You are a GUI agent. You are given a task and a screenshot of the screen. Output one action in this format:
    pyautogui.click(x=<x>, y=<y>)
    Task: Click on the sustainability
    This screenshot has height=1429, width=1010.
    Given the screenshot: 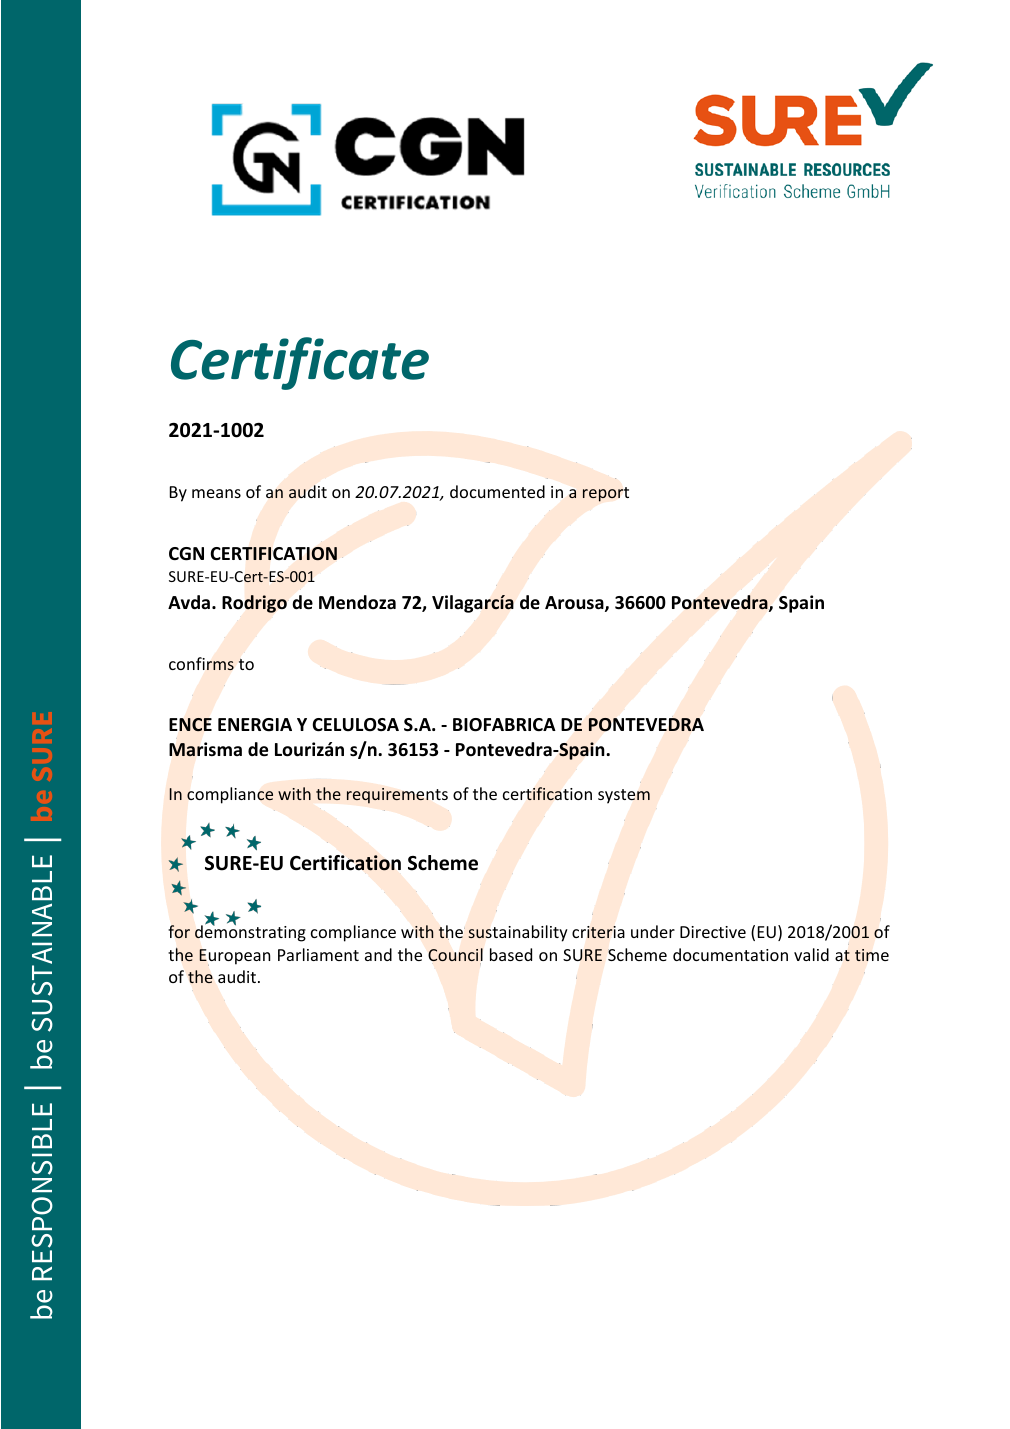 What is the action you would take?
    pyautogui.click(x=518, y=933)
